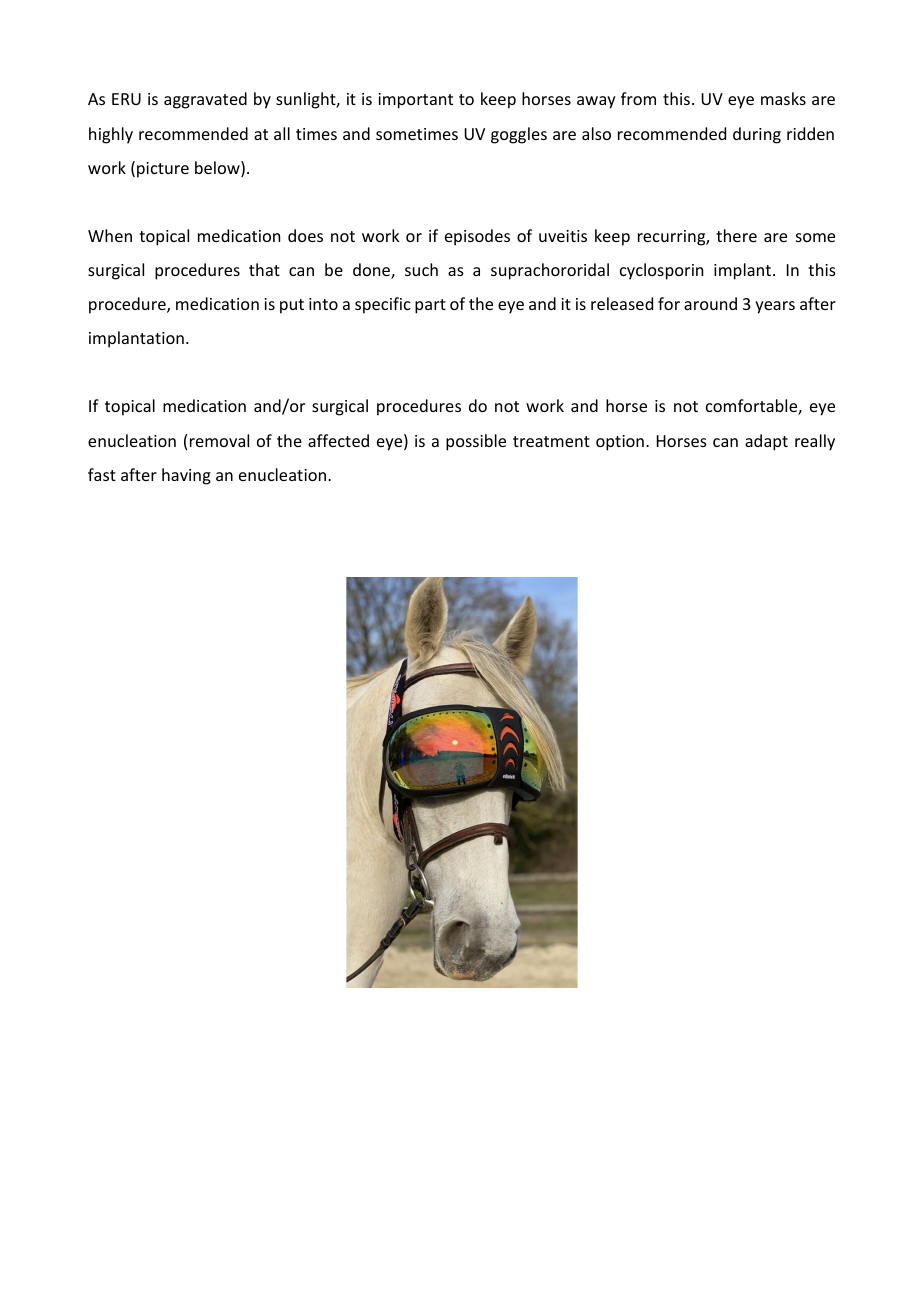 The image size is (924, 1308). What do you see at coordinates (757, 135) in the screenshot?
I see `during` at bounding box center [757, 135].
